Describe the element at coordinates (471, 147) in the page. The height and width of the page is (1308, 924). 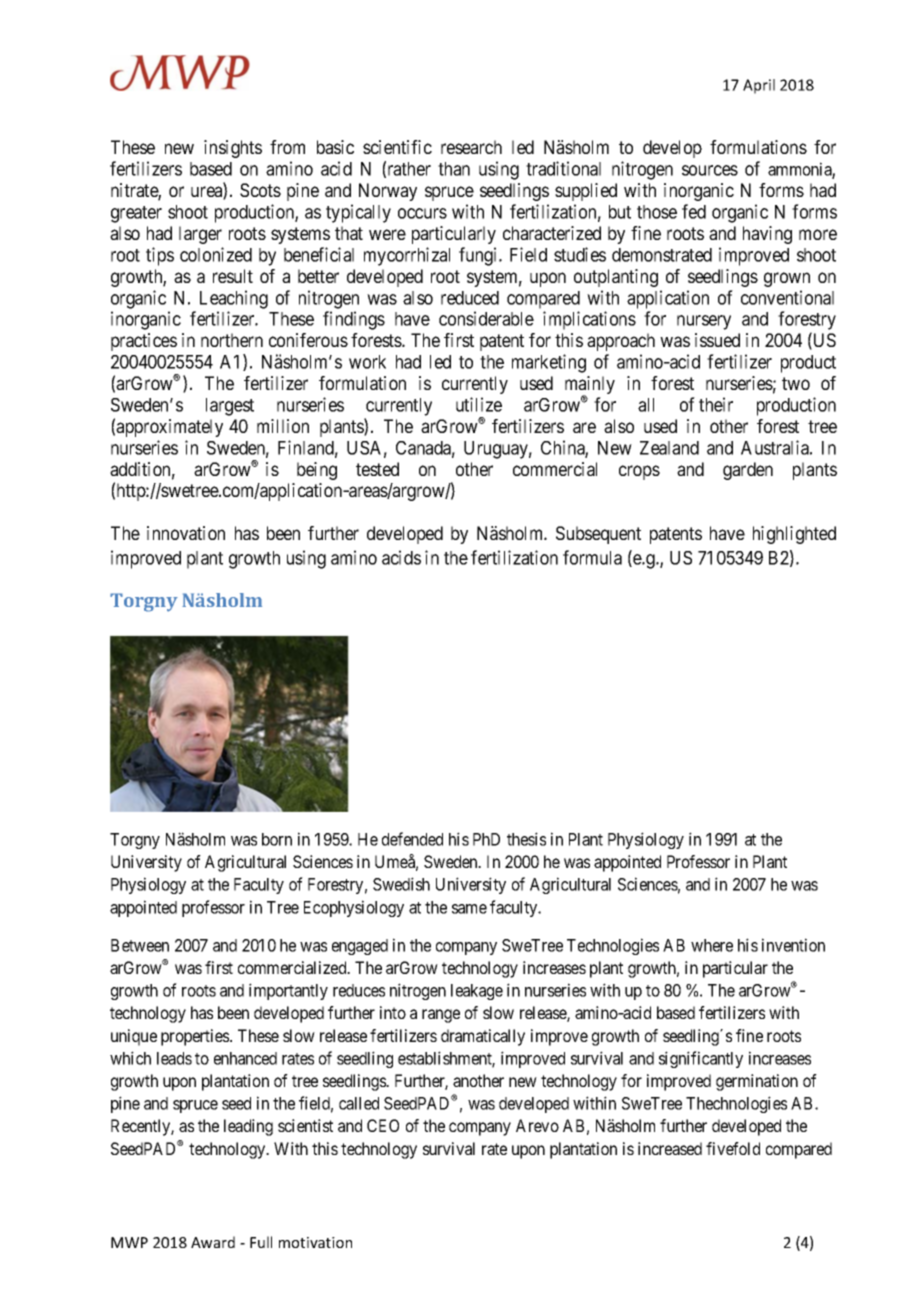
I see `research` at that location.
